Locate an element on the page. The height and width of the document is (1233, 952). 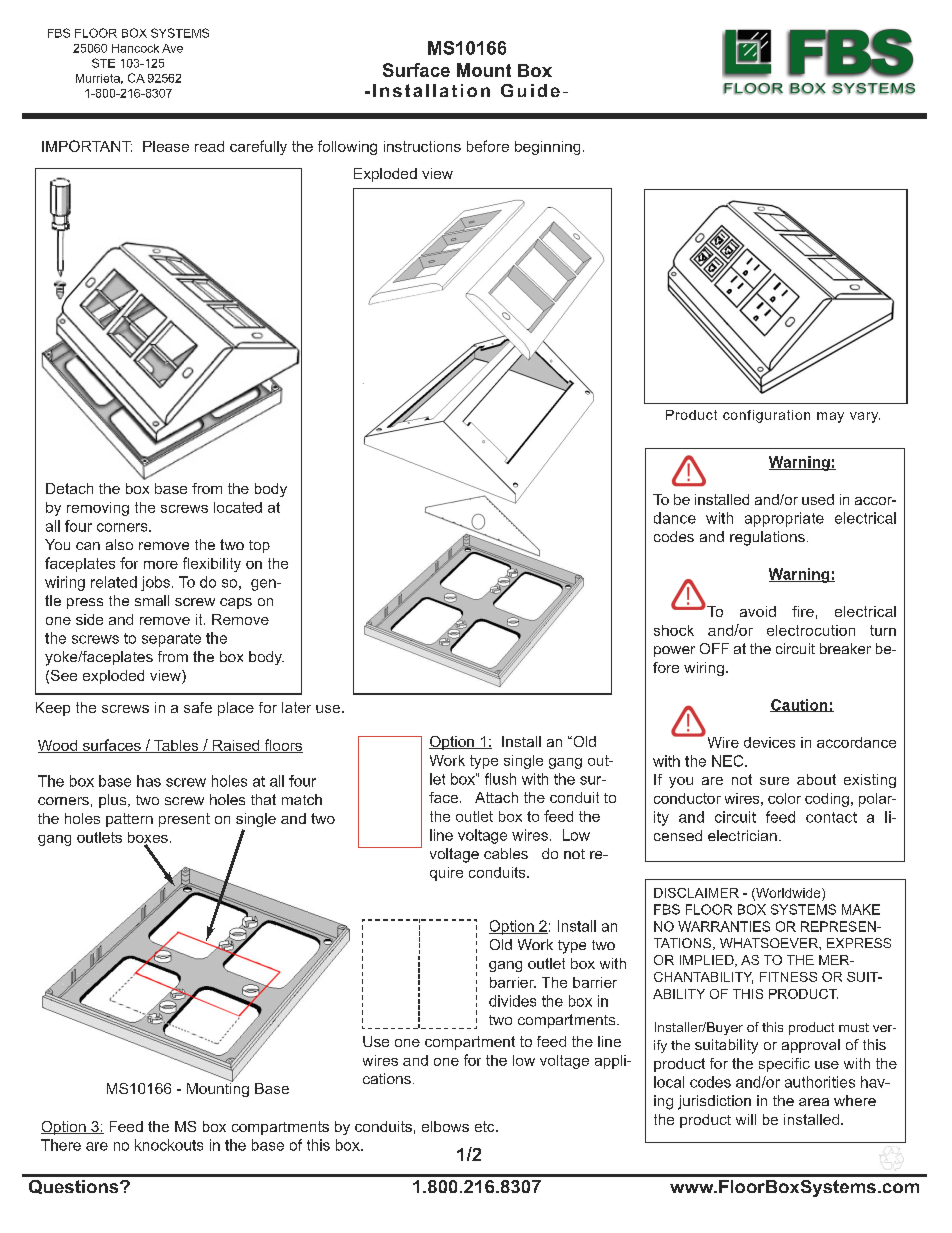
instructions is located at coordinates (422, 146).
